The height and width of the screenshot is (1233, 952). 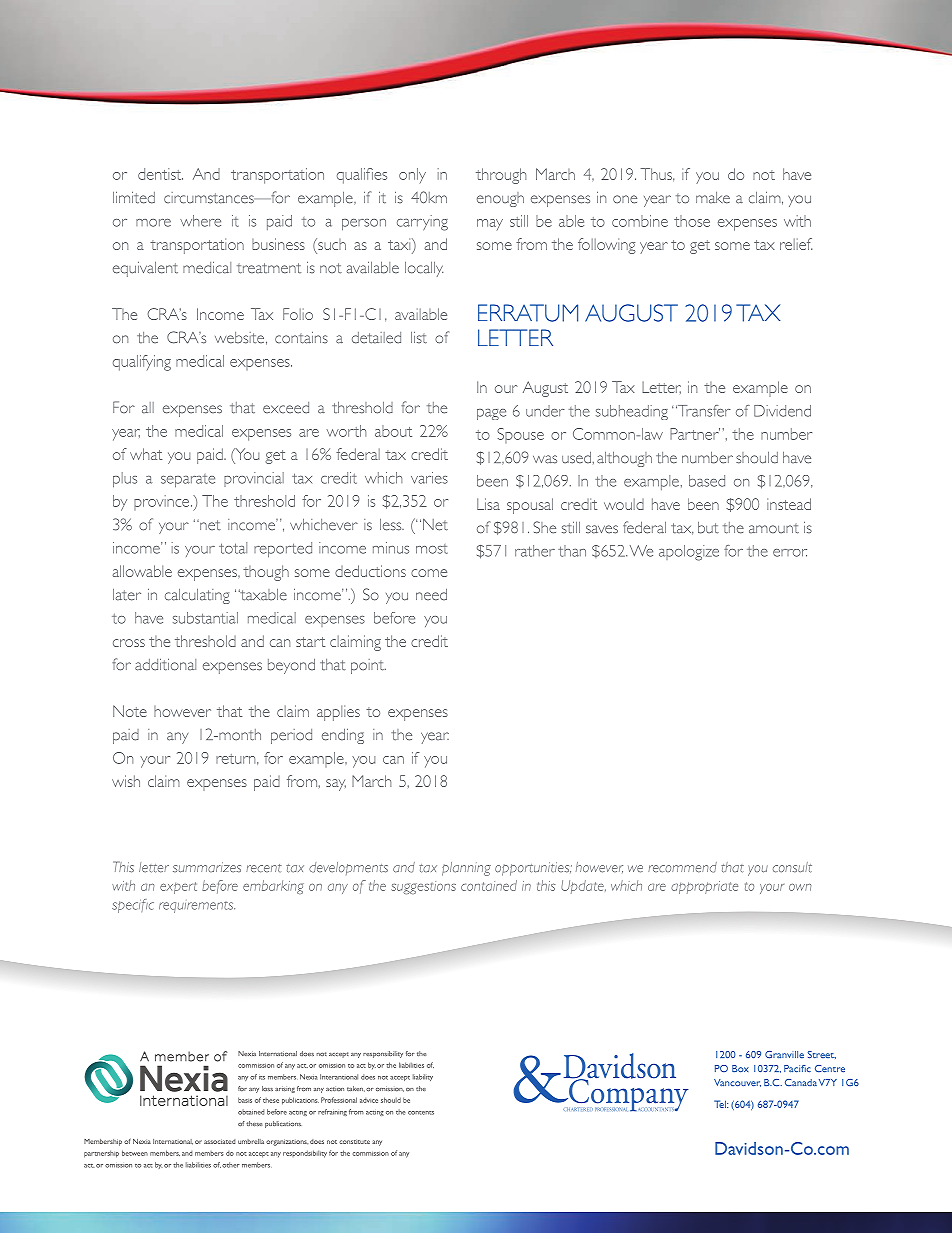 I want to click on enough, so click(x=500, y=199).
